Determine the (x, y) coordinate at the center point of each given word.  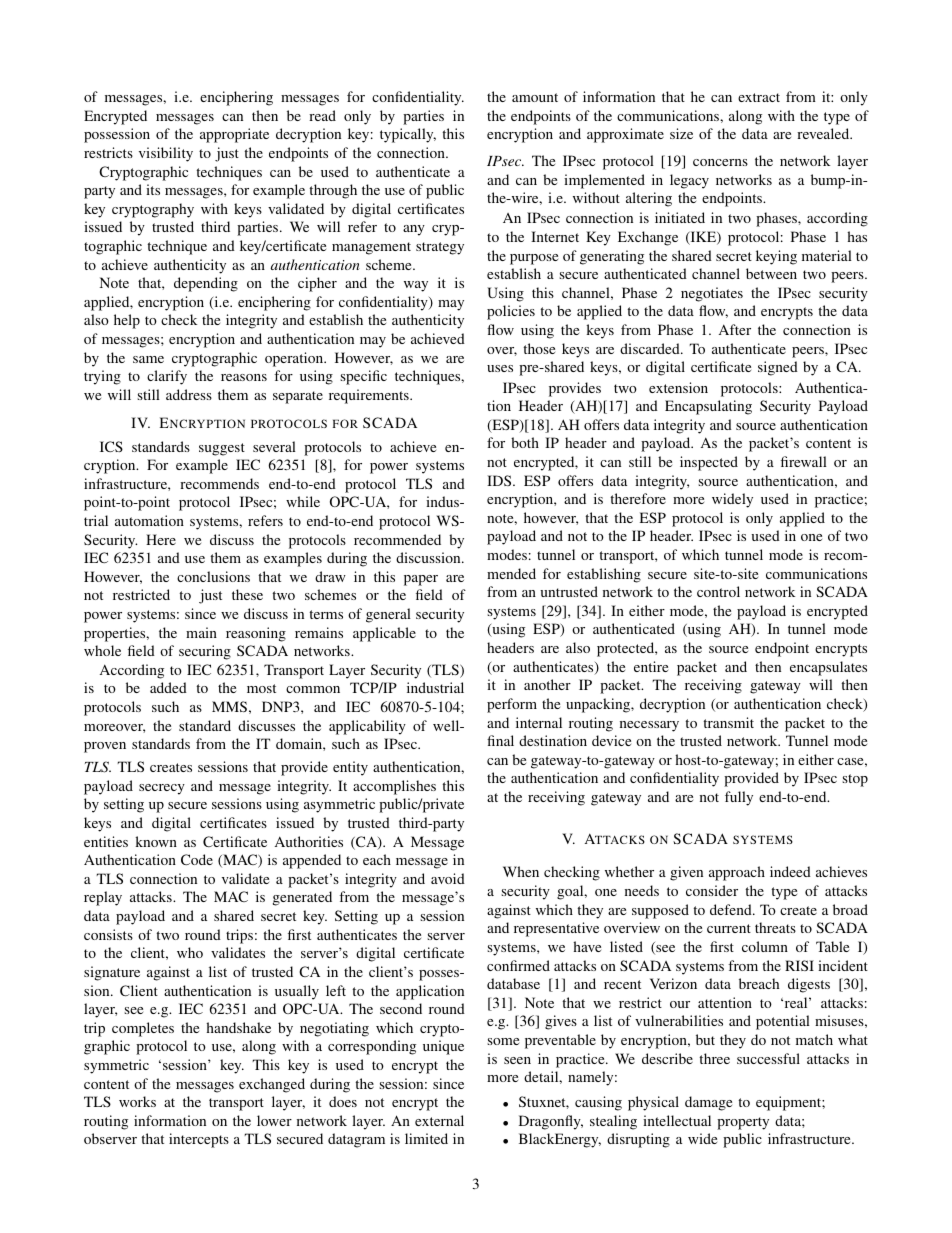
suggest (222, 449)
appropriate (234, 135)
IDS (500, 480)
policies (511, 312)
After (735, 329)
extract (759, 97)
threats (775, 927)
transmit (728, 722)
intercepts (199, 1140)
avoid (448, 878)
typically (408, 135)
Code (197, 859)
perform (512, 705)
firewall (804, 461)
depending (206, 284)
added (168, 687)
